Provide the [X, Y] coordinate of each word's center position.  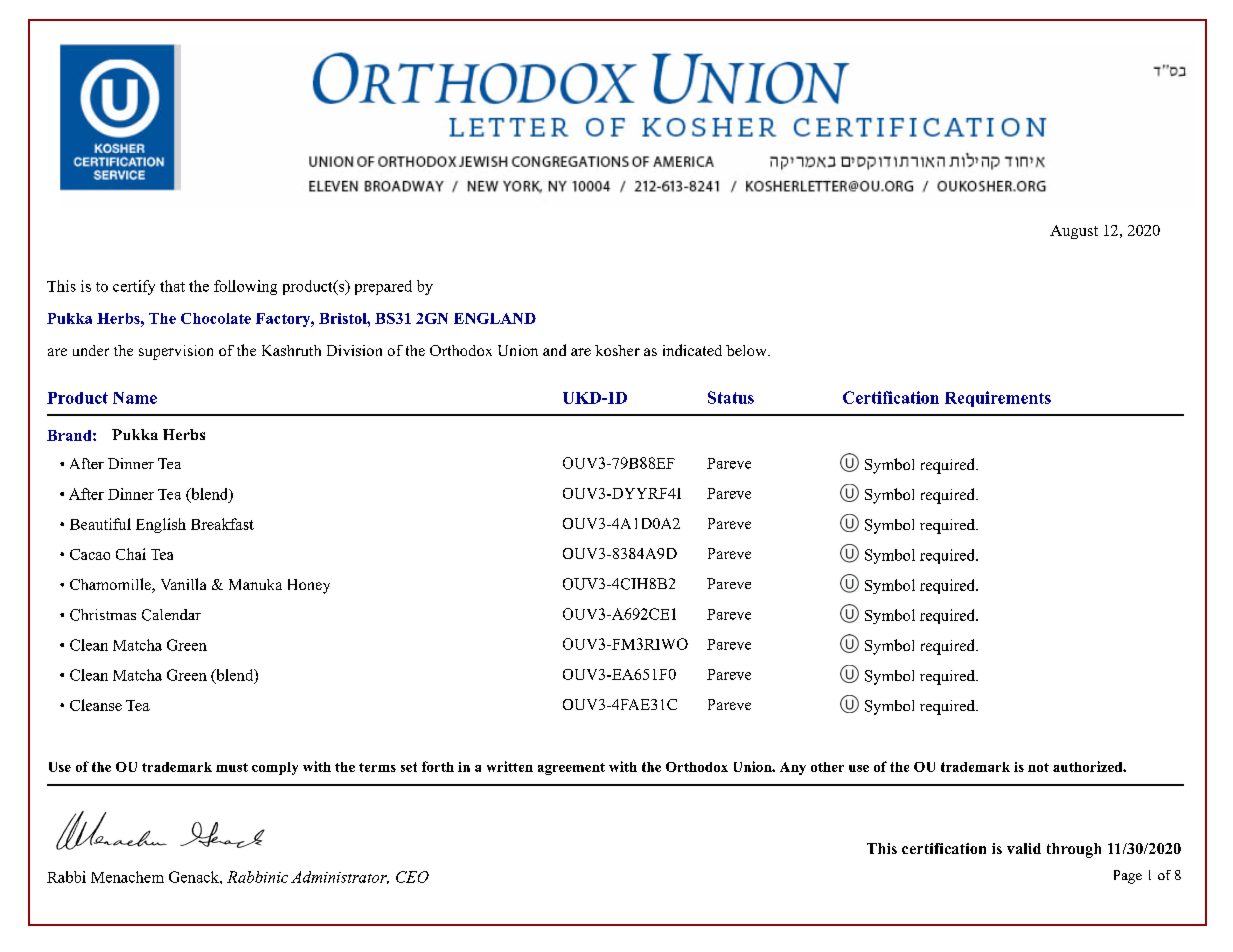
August [1074, 232]
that [172, 286]
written [510, 766]
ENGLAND [495, 318]
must [232, 767]
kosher [617, 350]
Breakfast [222, 524]
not [1038, 767]
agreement [571, 769]
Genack [195, 877]
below [747, 350]
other [827, 767]
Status [731, 397]
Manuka [255, 584]
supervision [176, 352]
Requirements [998, 399]
